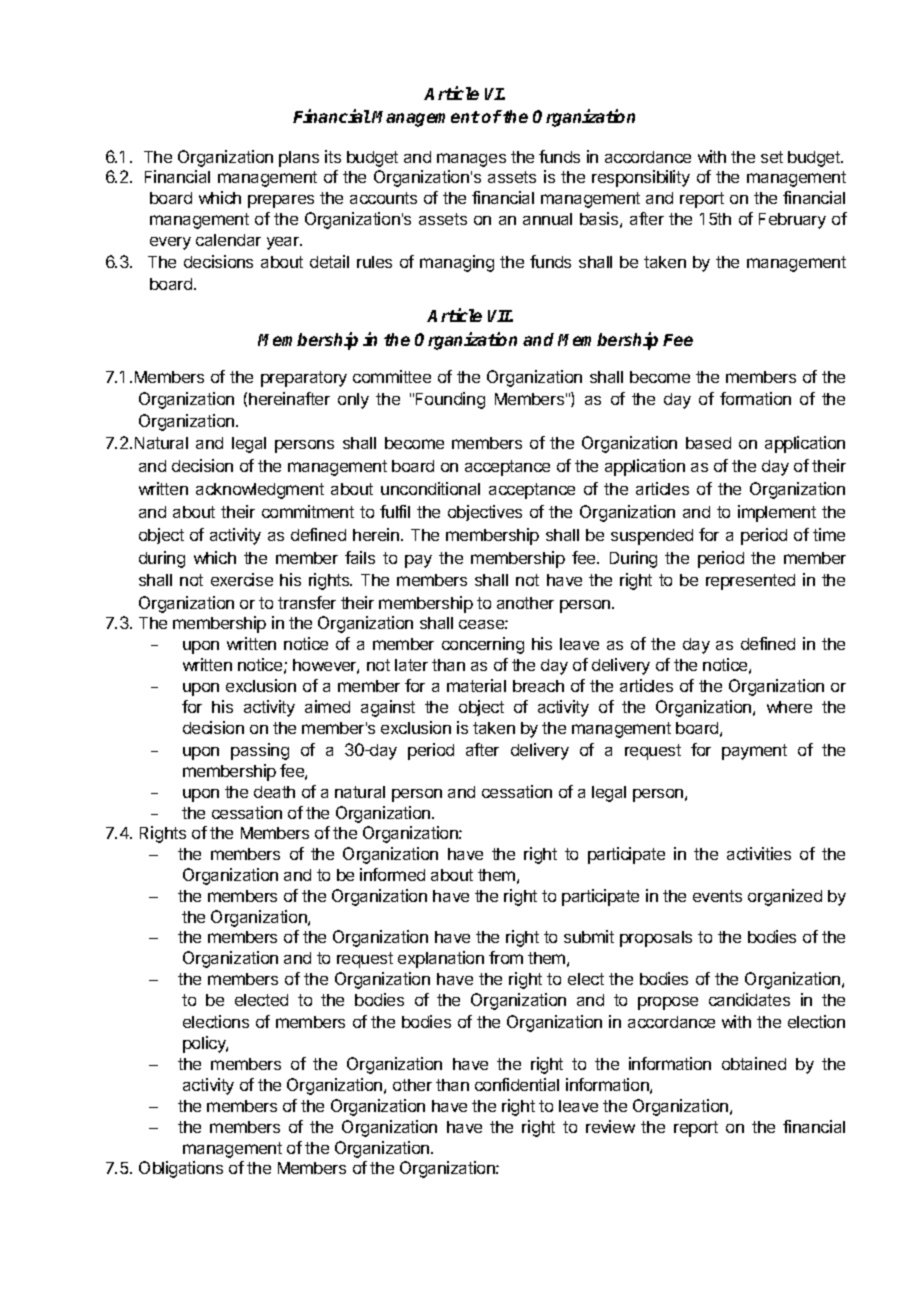 The height and width of the screenshot is (1308, 924). I want to click on obtained, so click(754, 1063).
